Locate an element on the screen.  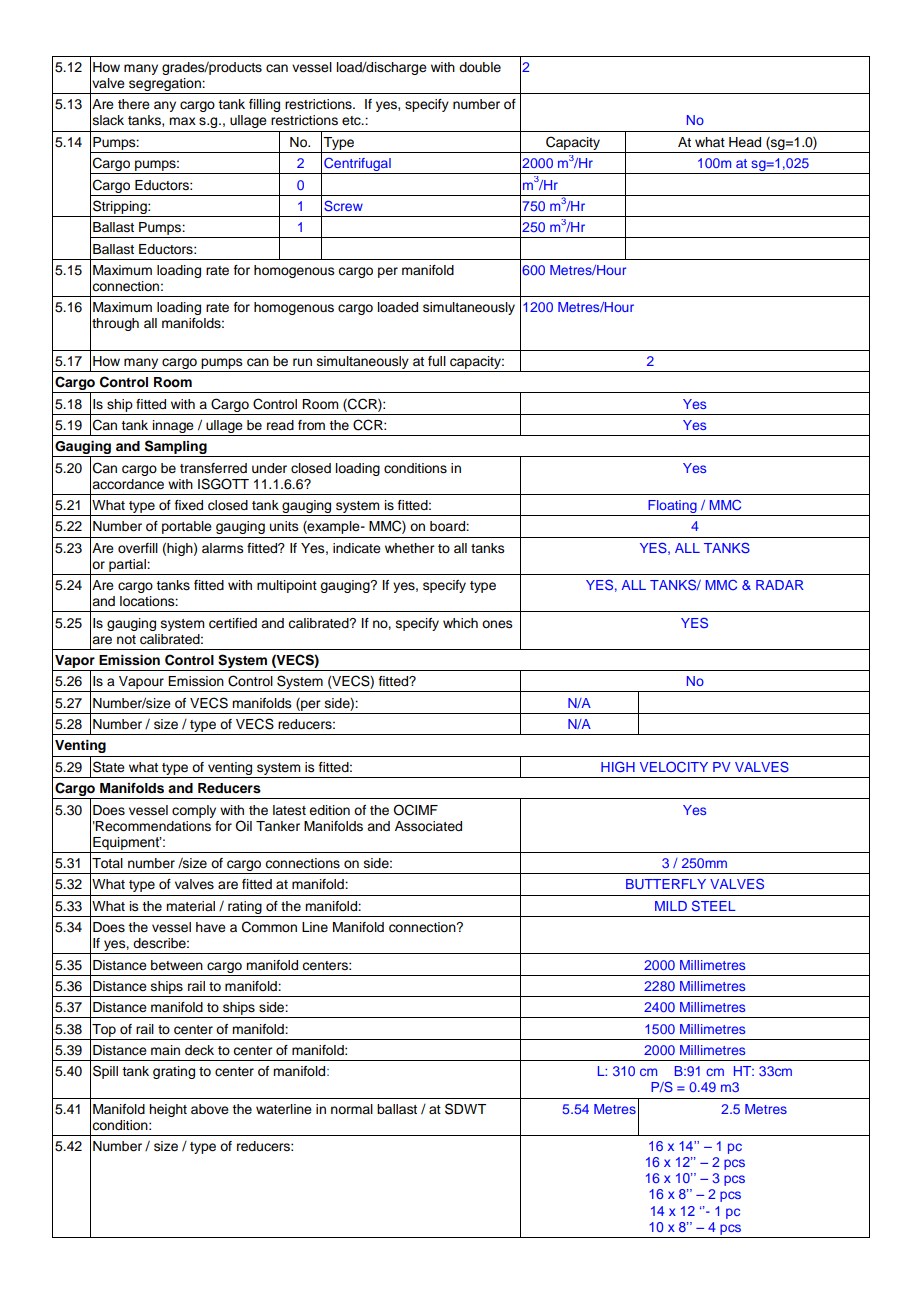
which is located at coordinates (460, 623).
